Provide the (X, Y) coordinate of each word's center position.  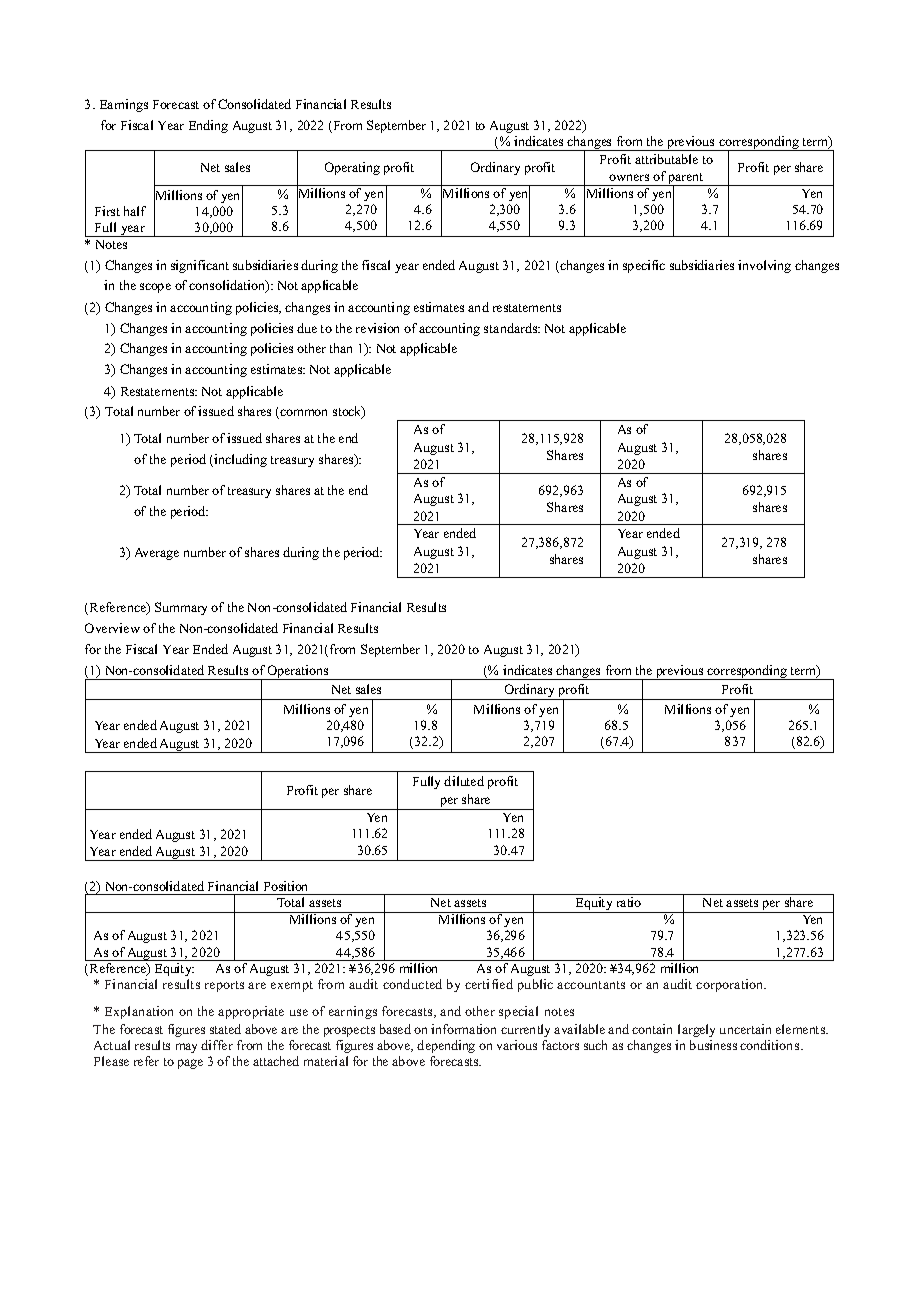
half (135, 211)
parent (686, 180)
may (186, 1048)
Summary (181, 608)
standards (512, 328)
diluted (464, 781)
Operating (352, 168)
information (463, 1029)
